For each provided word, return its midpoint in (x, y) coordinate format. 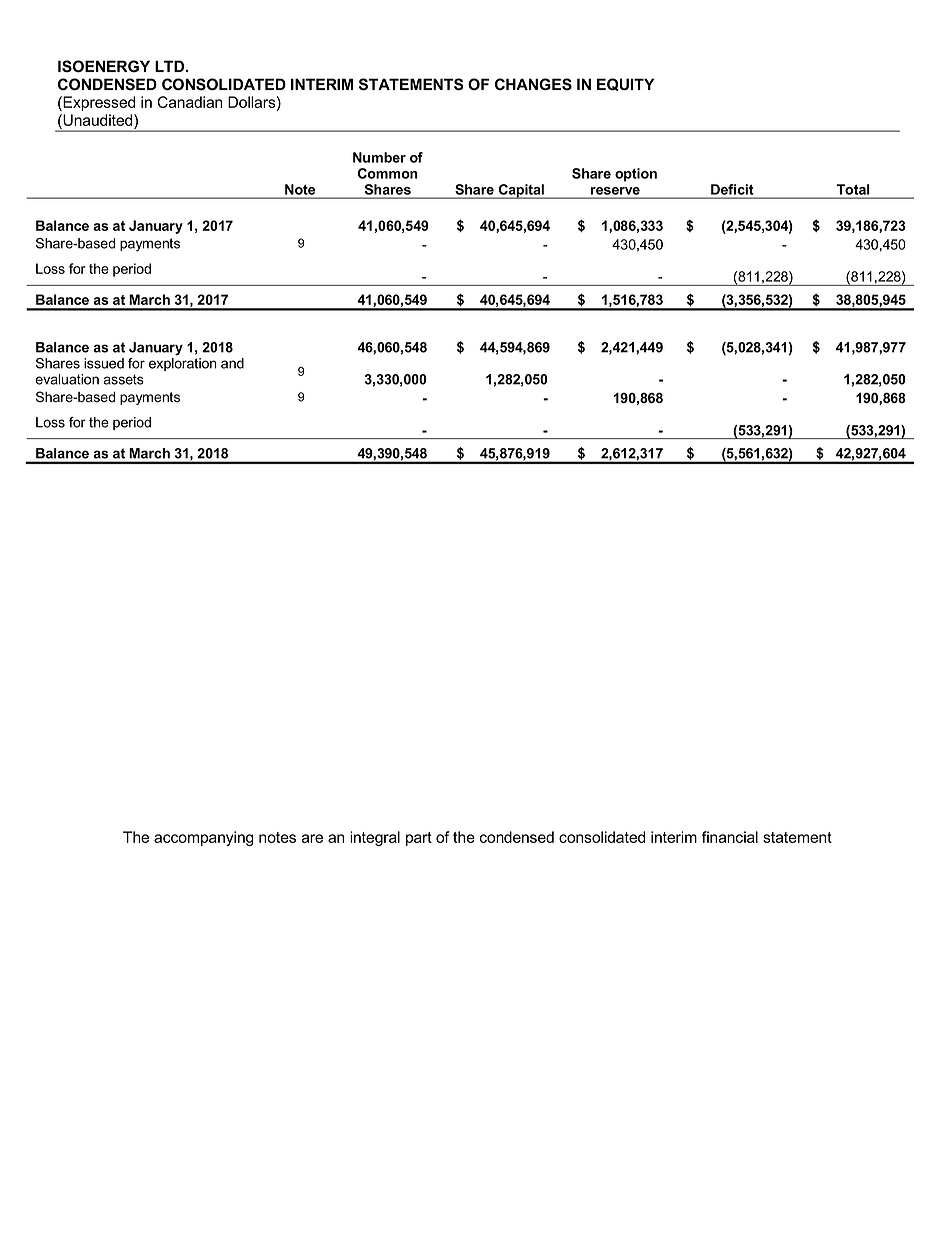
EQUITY (625, 84)
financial (730, 837)
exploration (183, 364)
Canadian (189, 102)
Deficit (732, 189)
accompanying (204, 838)
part (419, 839)
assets (123, 379)
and (232, 363)
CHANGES (533, 84)
